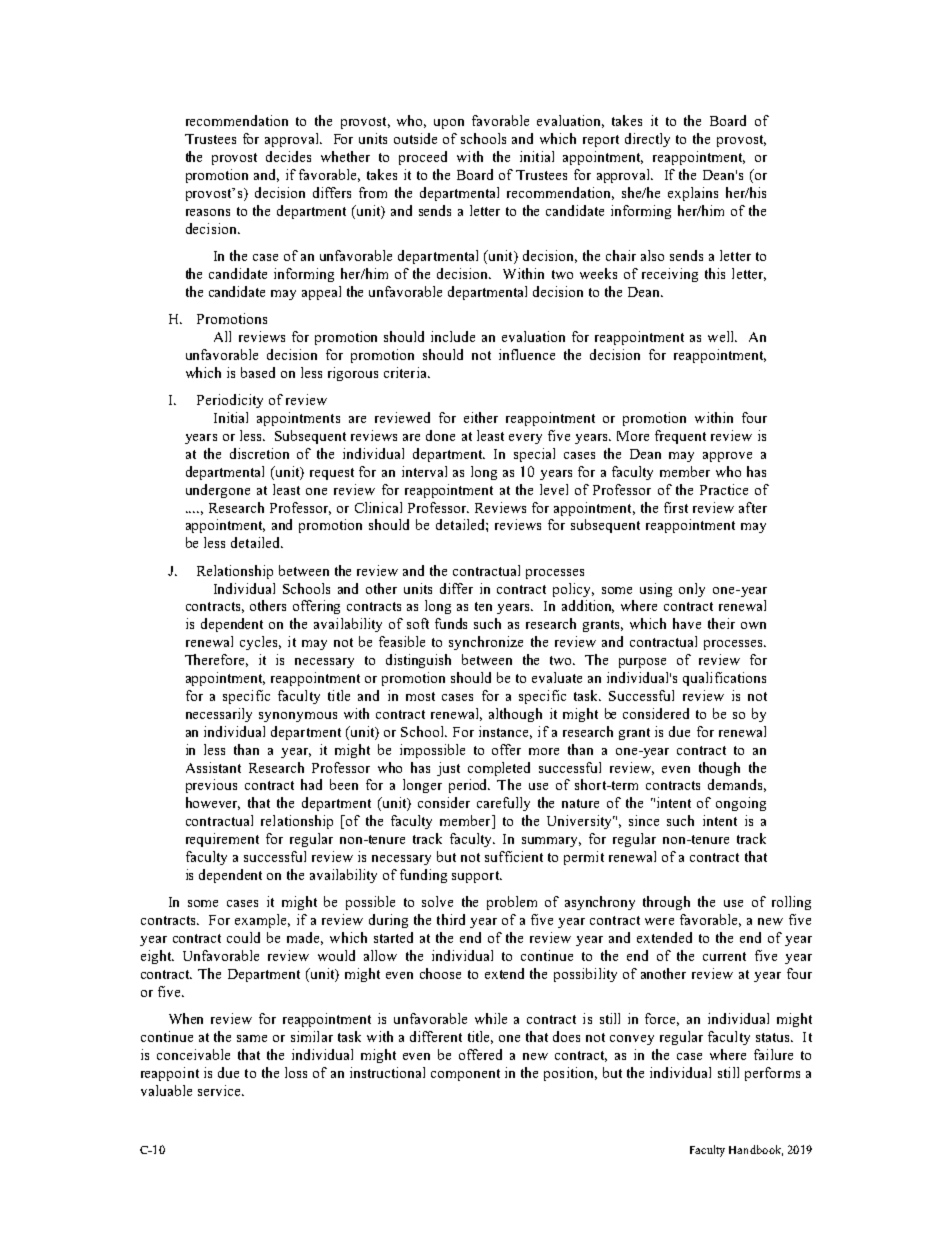  Describe the element at coordinates (481, 417) in the screenshot. I see `either` at that location.
